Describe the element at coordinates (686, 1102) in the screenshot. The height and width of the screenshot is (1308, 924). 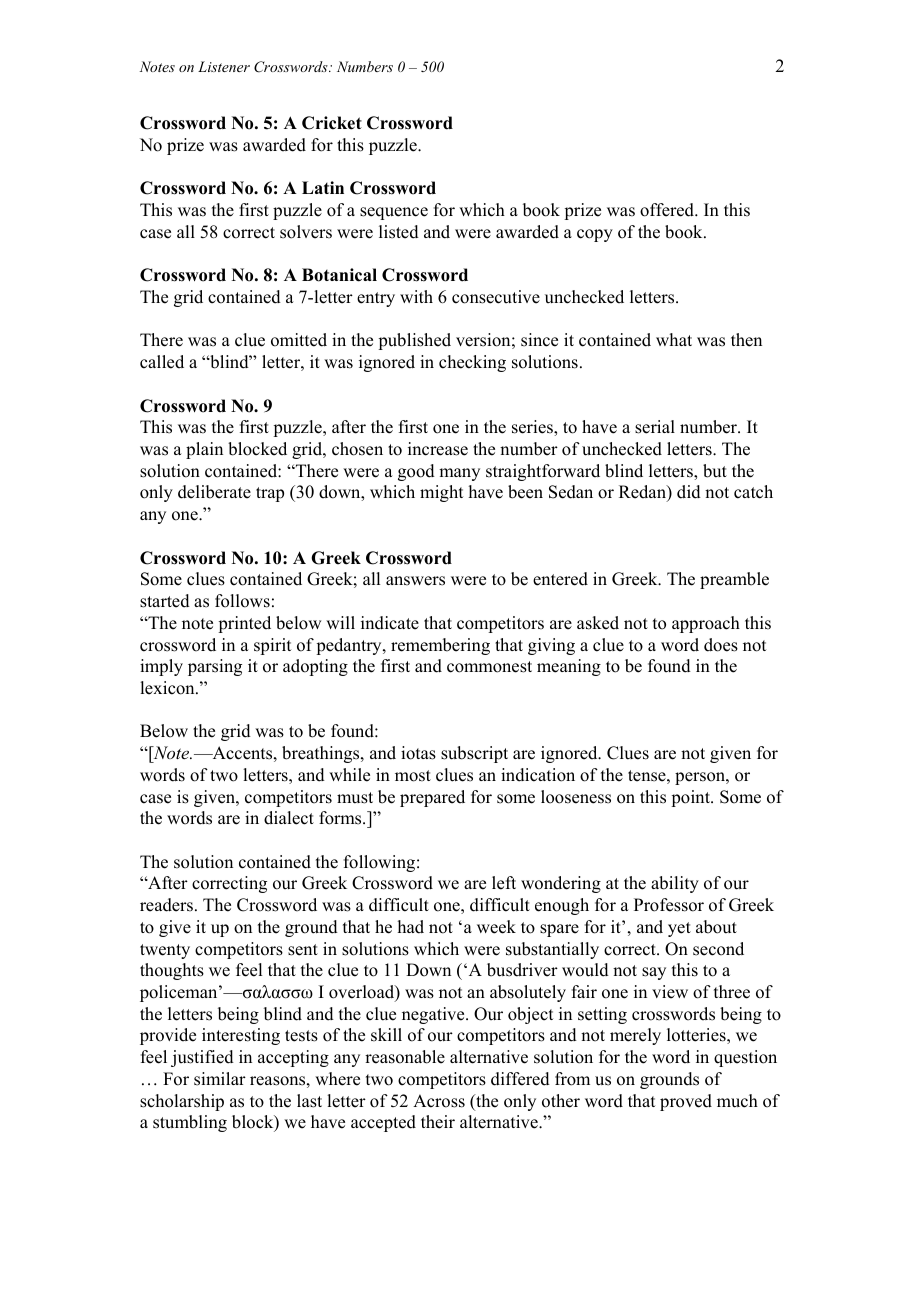
I see `proved` at that location.
